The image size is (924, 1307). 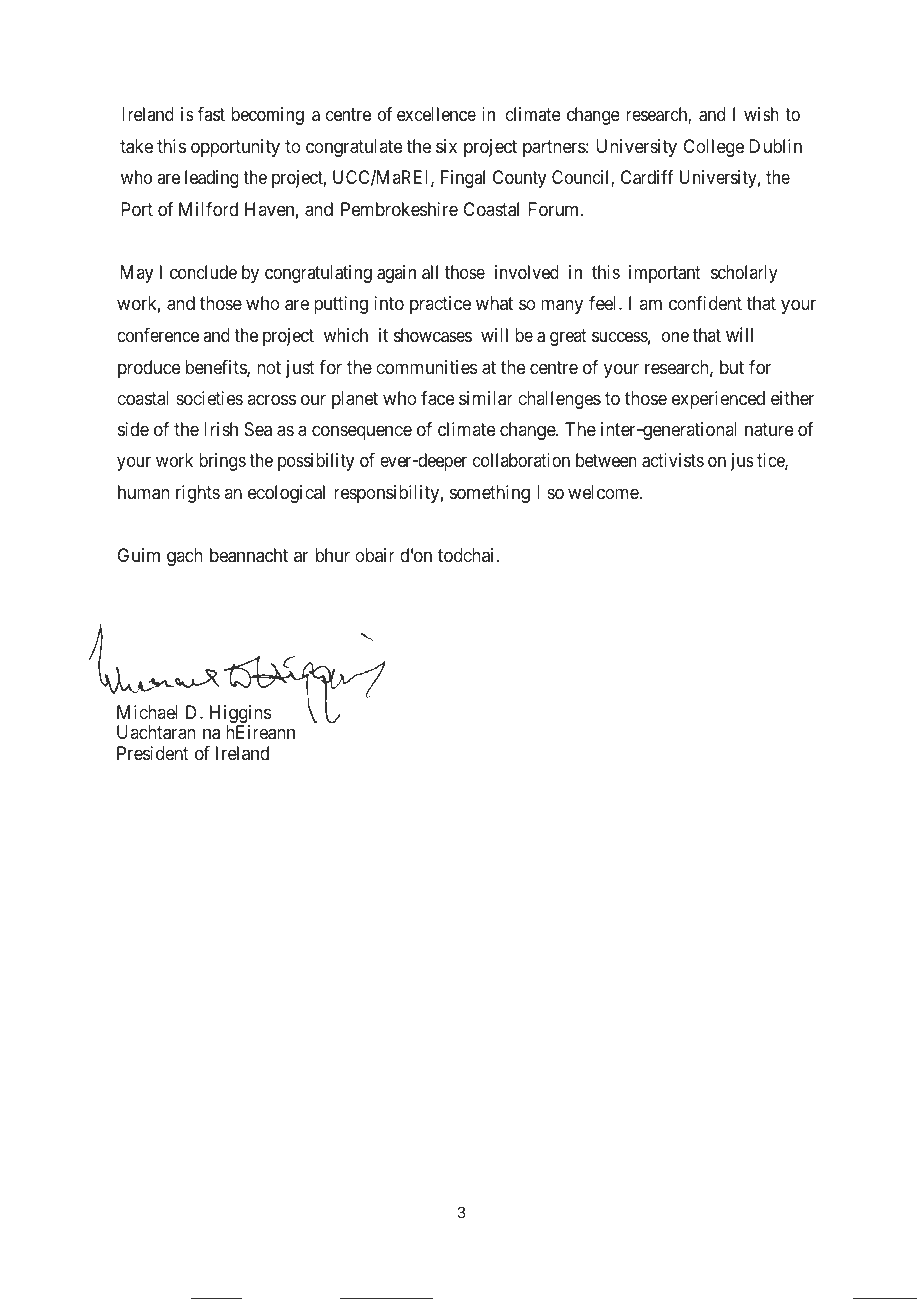 I want to click on experienced, so click(x=718, y=400).
